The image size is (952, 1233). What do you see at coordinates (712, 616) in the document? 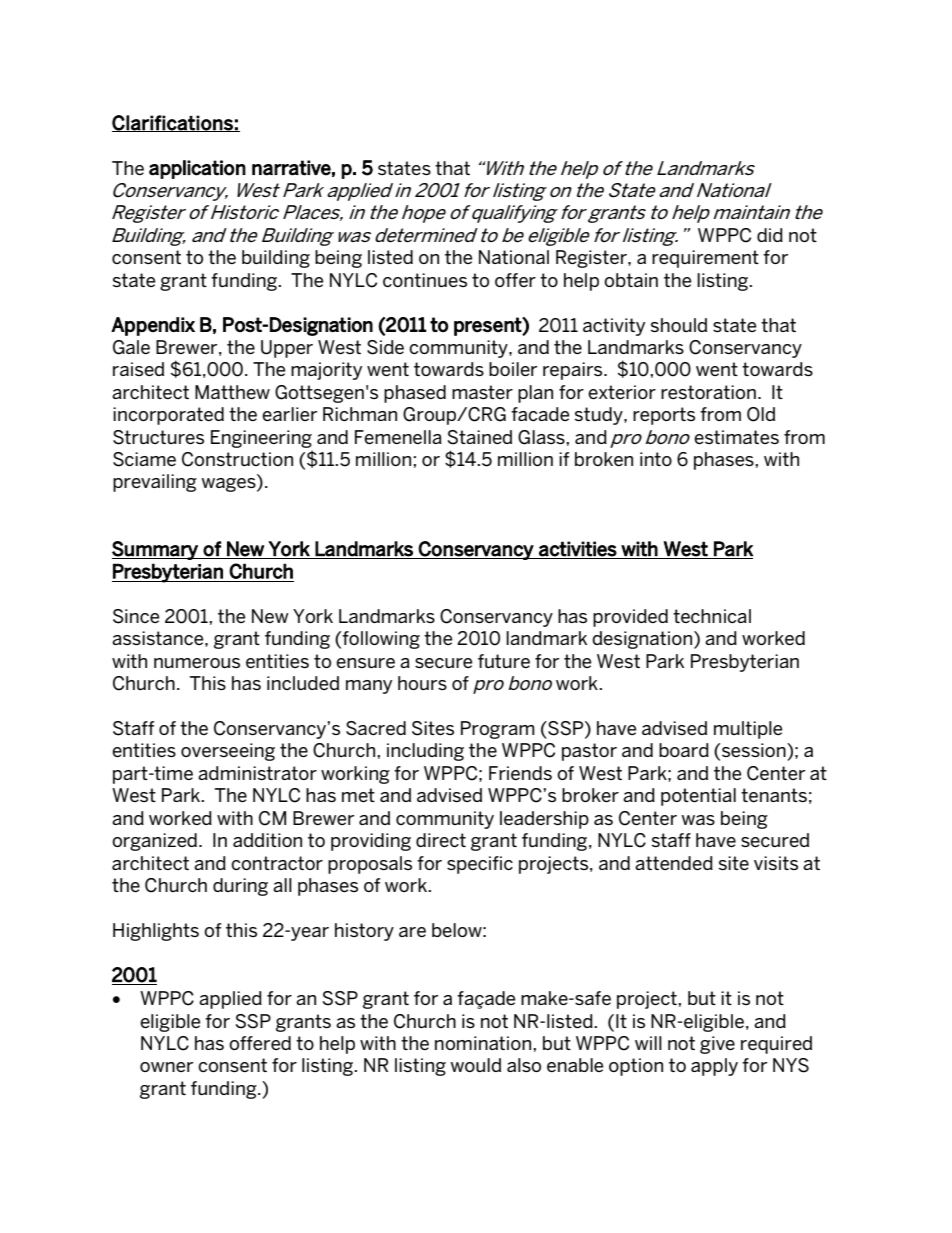
I see `technical` at bounding box center [712, 616].
